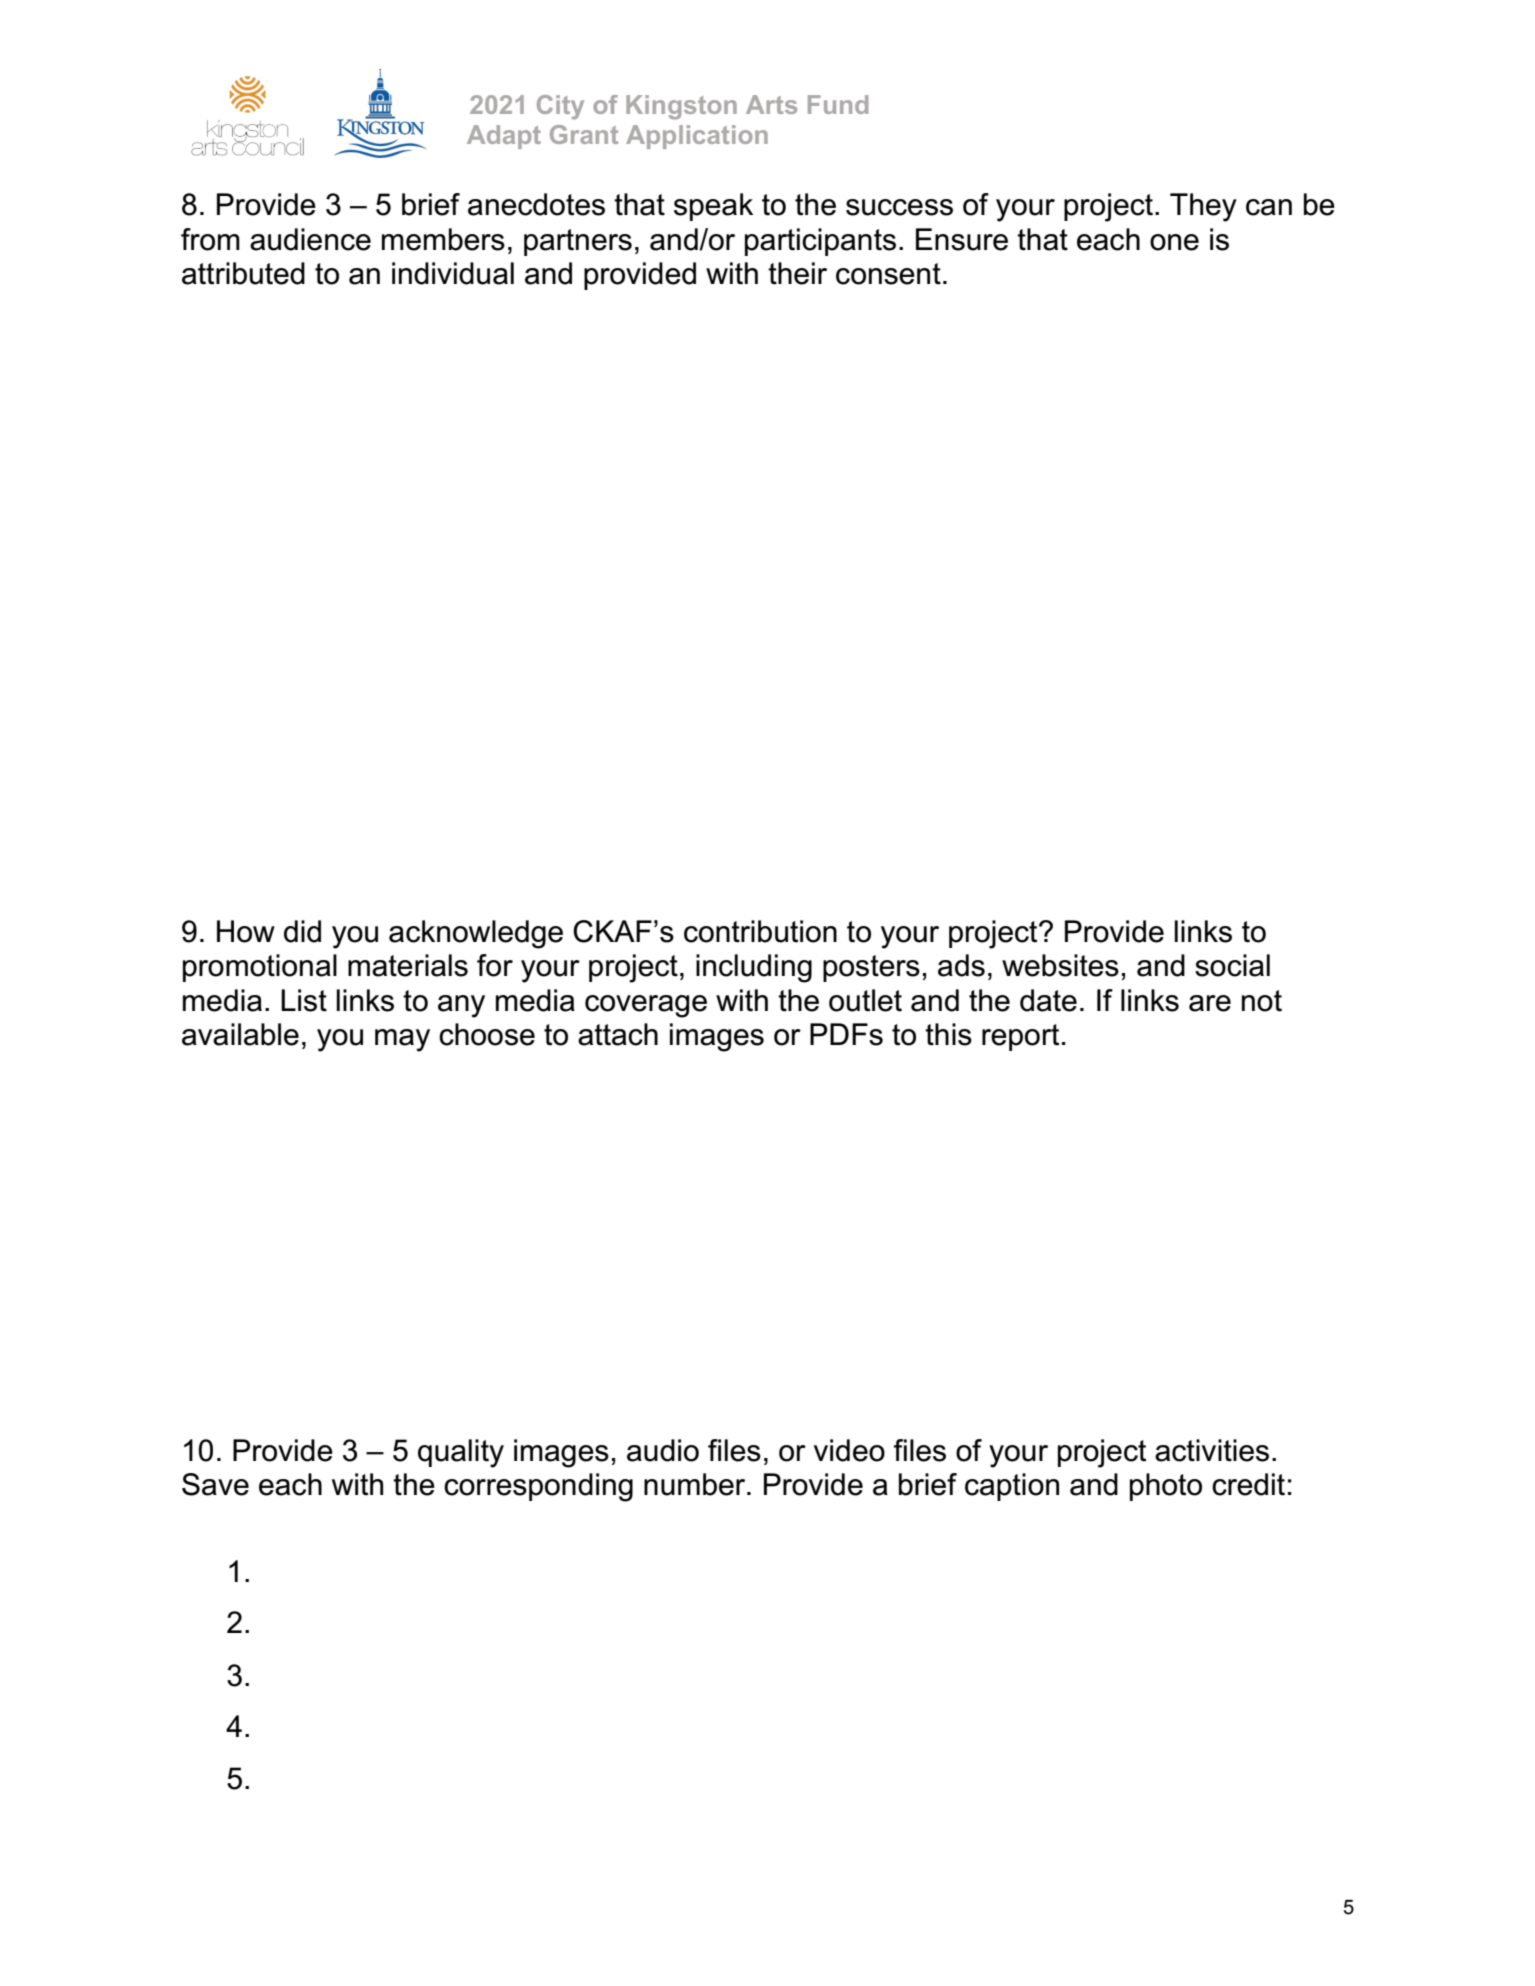 The image size is (1535, 1986). I want to click on quality, so click(461, 1453).
